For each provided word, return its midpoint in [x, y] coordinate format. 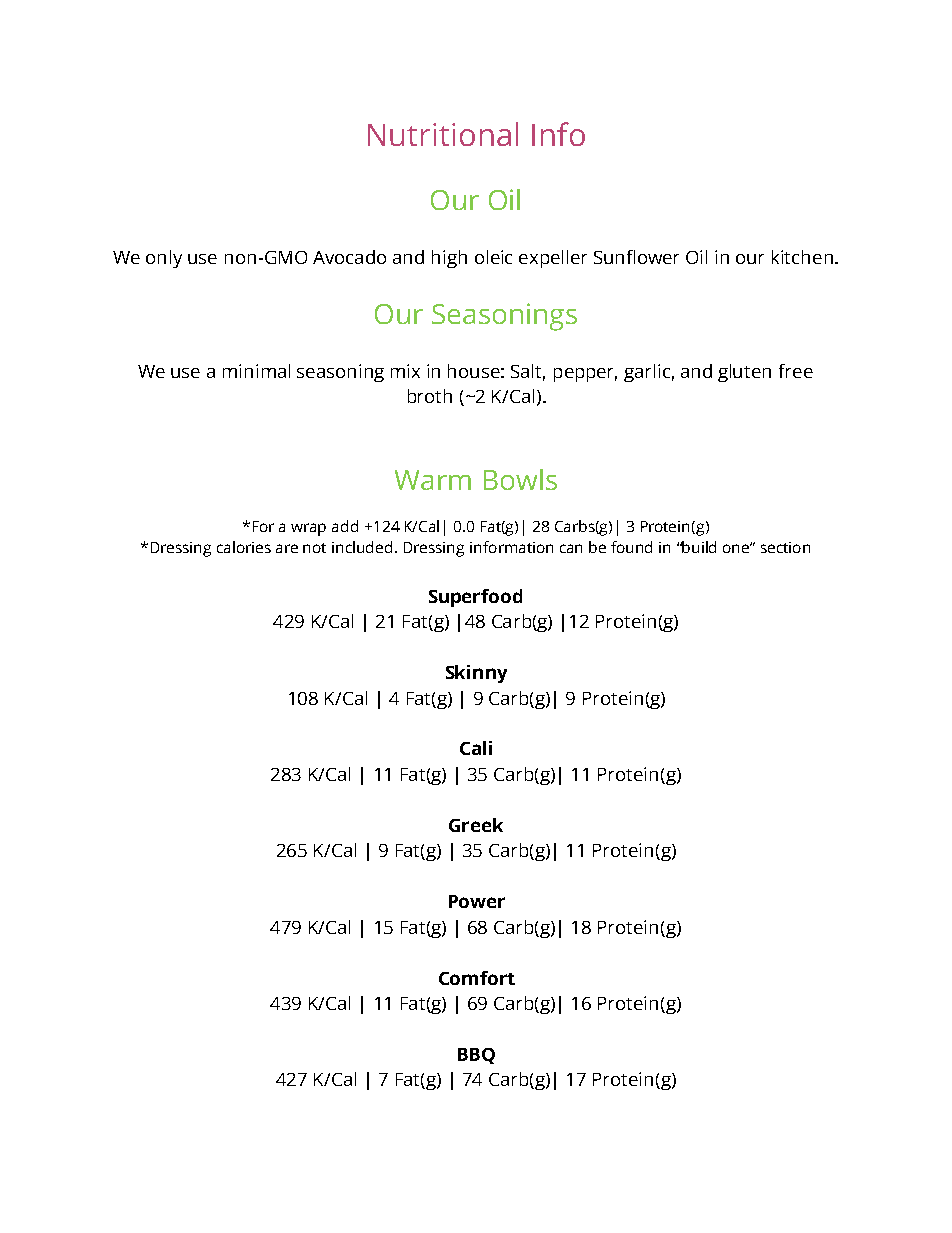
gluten [744, 373]
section [785, 547]
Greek [476, 825]
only [164, 259]
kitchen [802, 257]
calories [244, 547]
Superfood [475, 598]
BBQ [476, 1056]
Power [477, 901]
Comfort [477, 978]
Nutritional [443, 134]
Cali [476, 748]
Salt [528, 372]
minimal [256, 371]
